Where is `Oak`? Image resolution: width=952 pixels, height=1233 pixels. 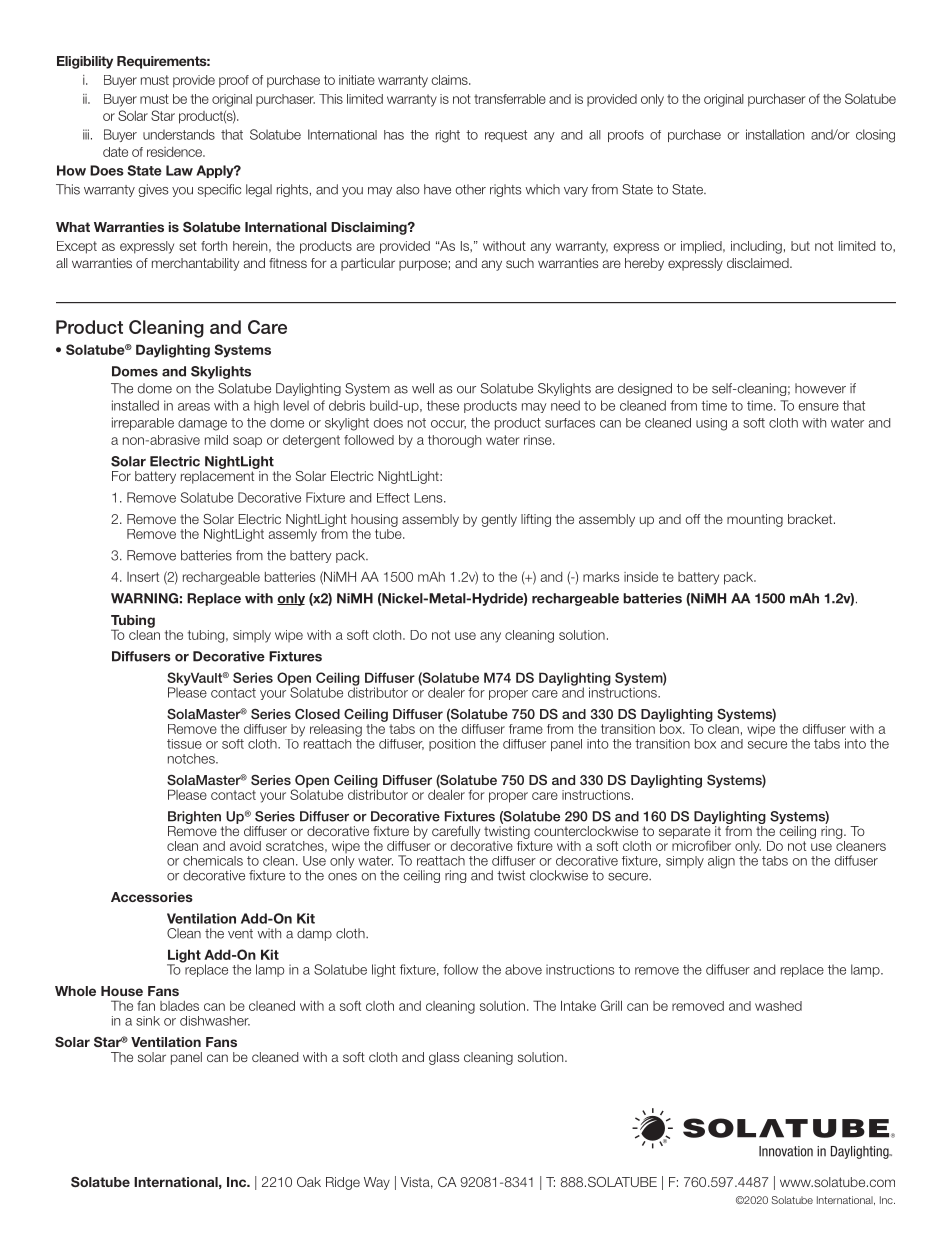 Oak is located at coordinates (309, 1182).
